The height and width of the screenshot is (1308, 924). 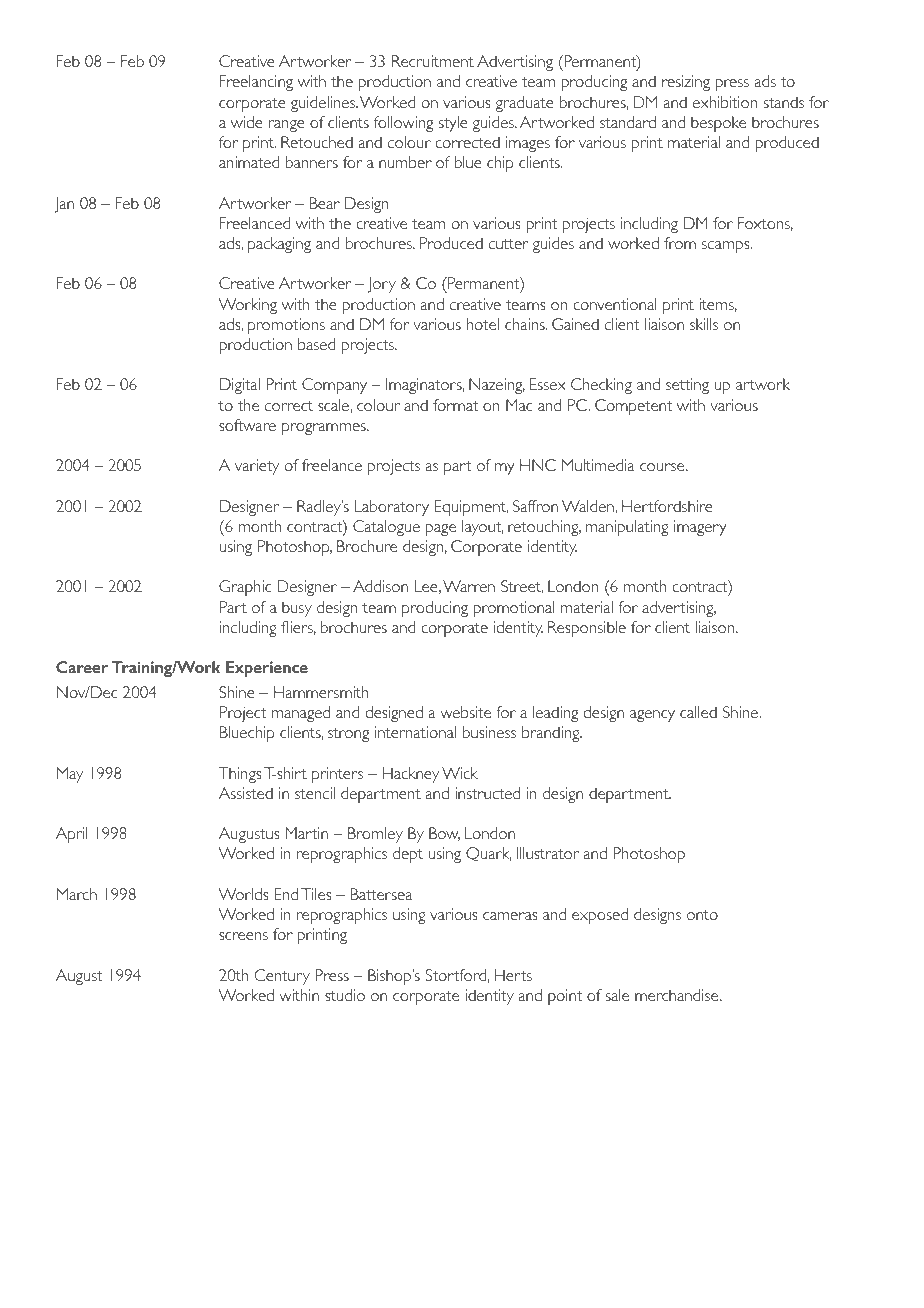 What do you see at coordinates (256, 83) in the screenshot?
I see `Freelancing` at bounding box center [256, 83].
